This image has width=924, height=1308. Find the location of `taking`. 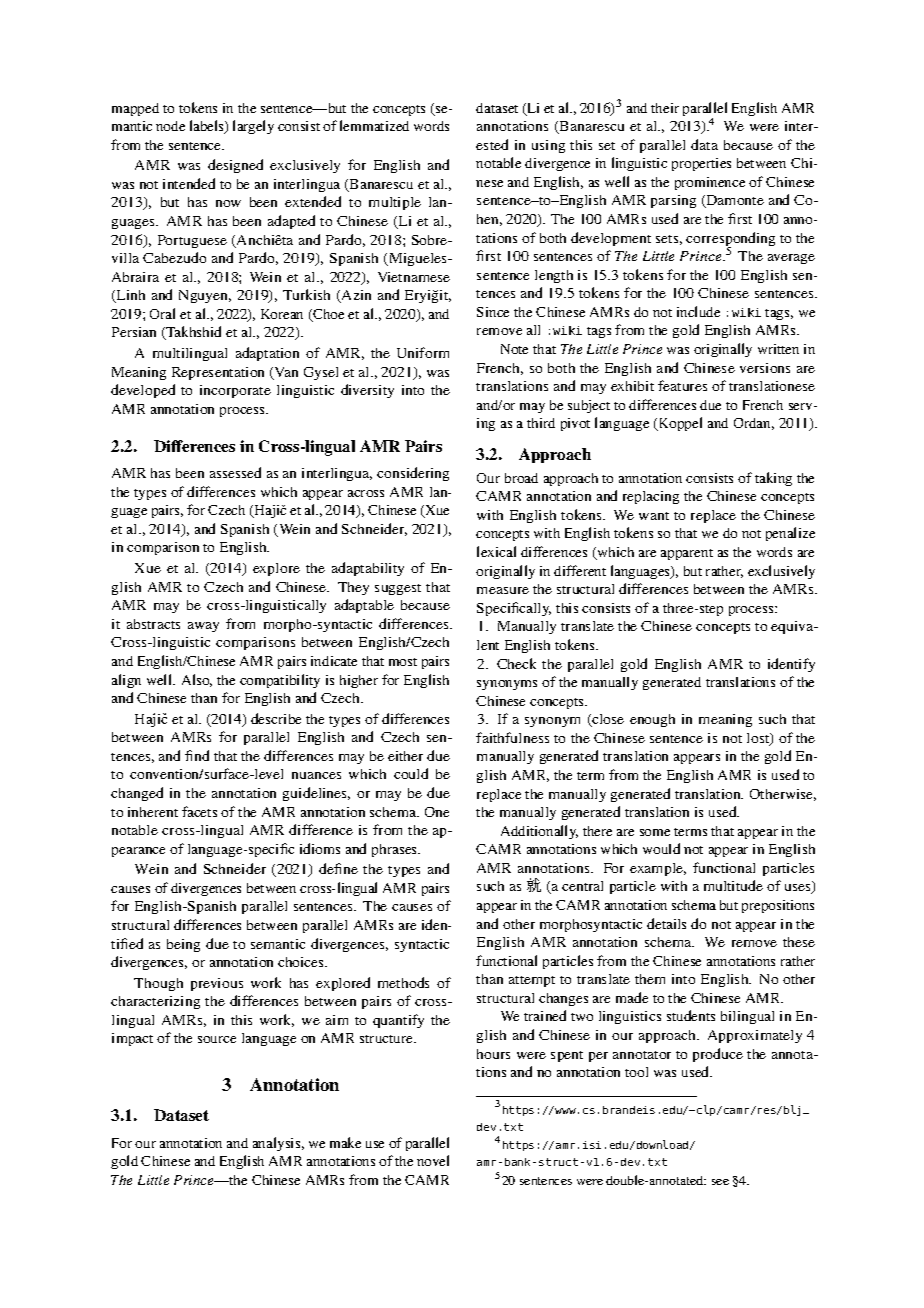

taking is located at coordinates (773, 479).
